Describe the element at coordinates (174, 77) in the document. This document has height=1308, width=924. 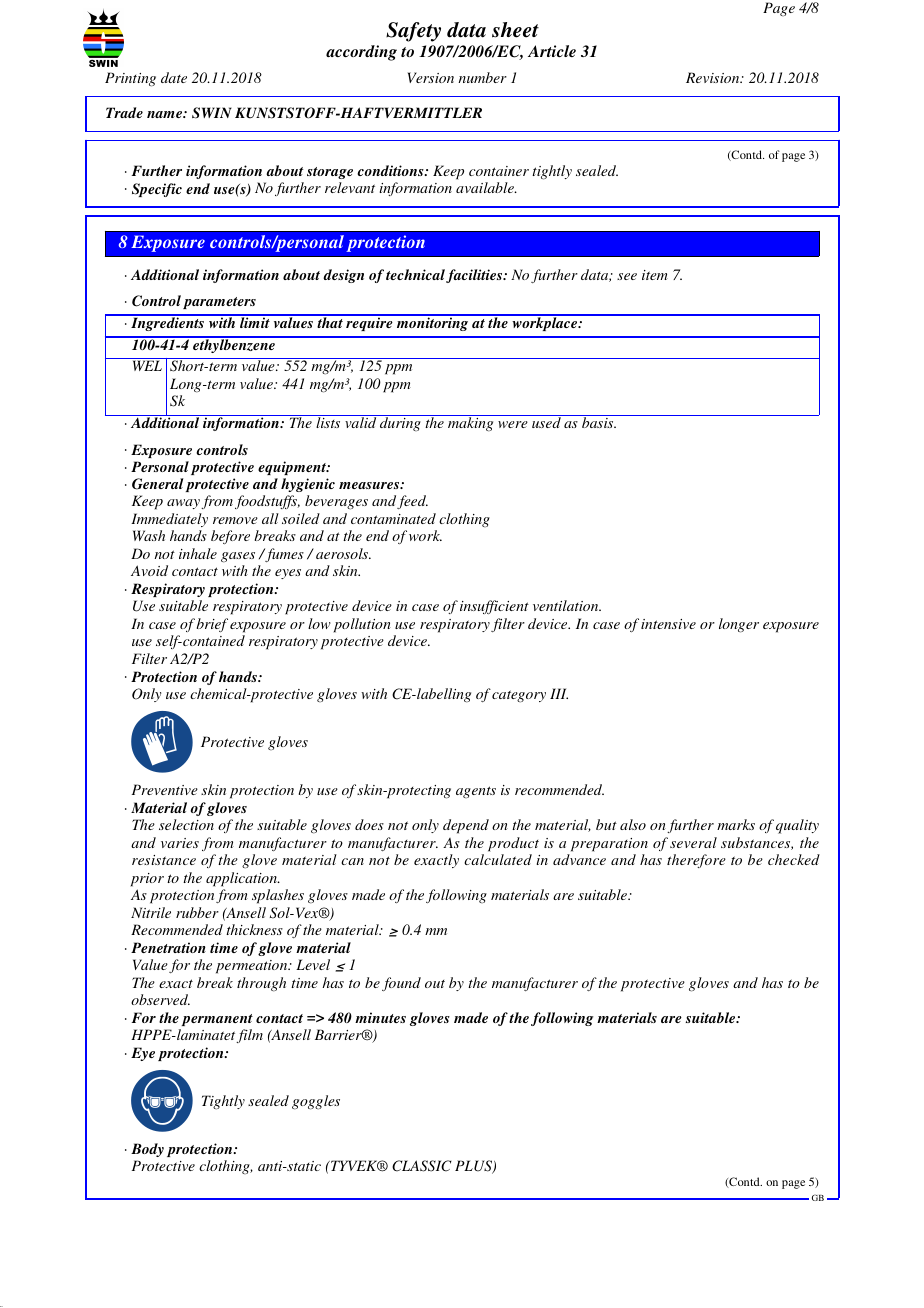
I see `date` at that location.
